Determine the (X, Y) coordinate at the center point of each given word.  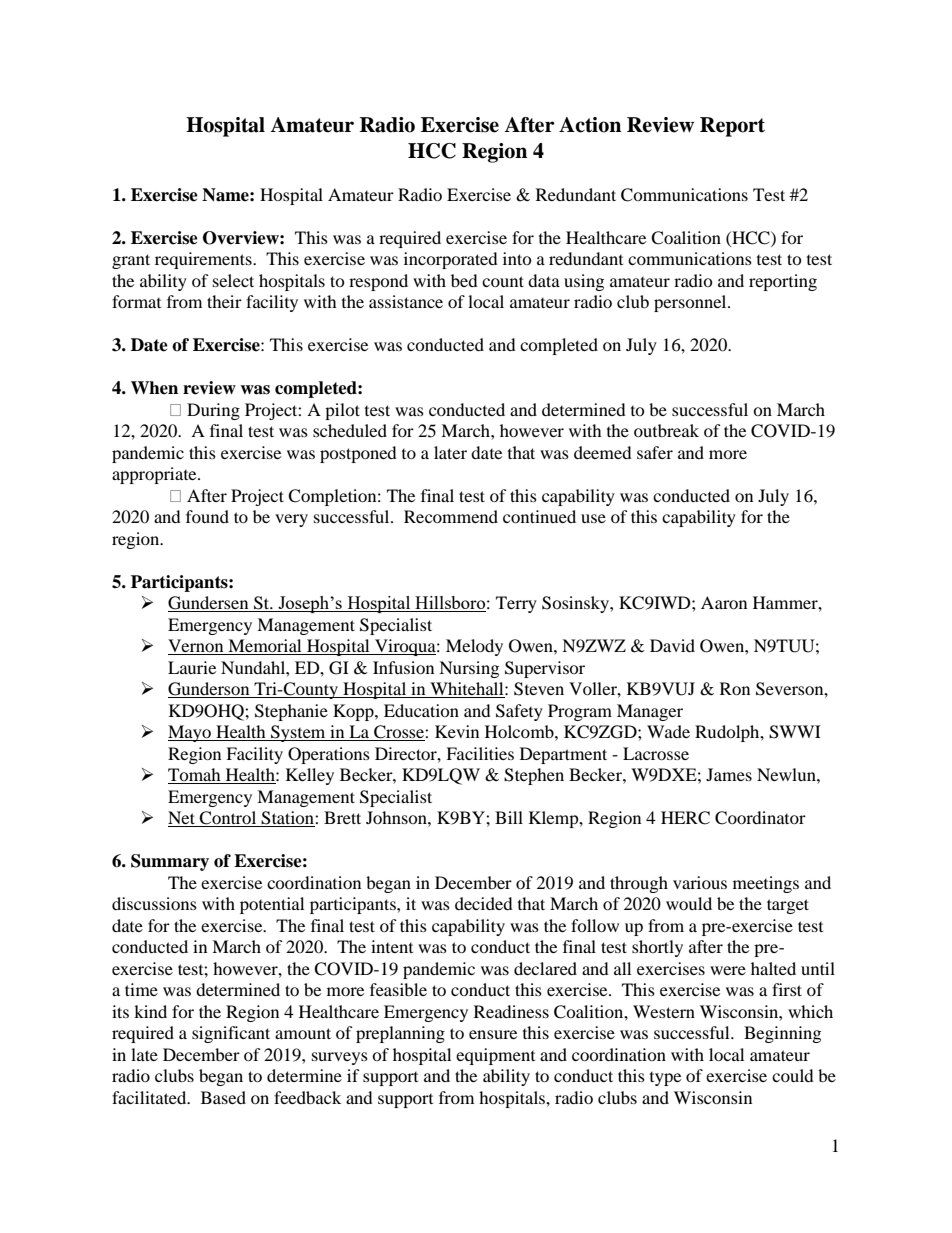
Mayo (190, 733)
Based (223, 1097)
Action (590, 125)
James (729, 774)
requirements (204, 260)
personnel (691, 303)
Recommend (451, 516)
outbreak (666, 430)
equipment (495, 1056)
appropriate (155, 475)
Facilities (480, 753)
